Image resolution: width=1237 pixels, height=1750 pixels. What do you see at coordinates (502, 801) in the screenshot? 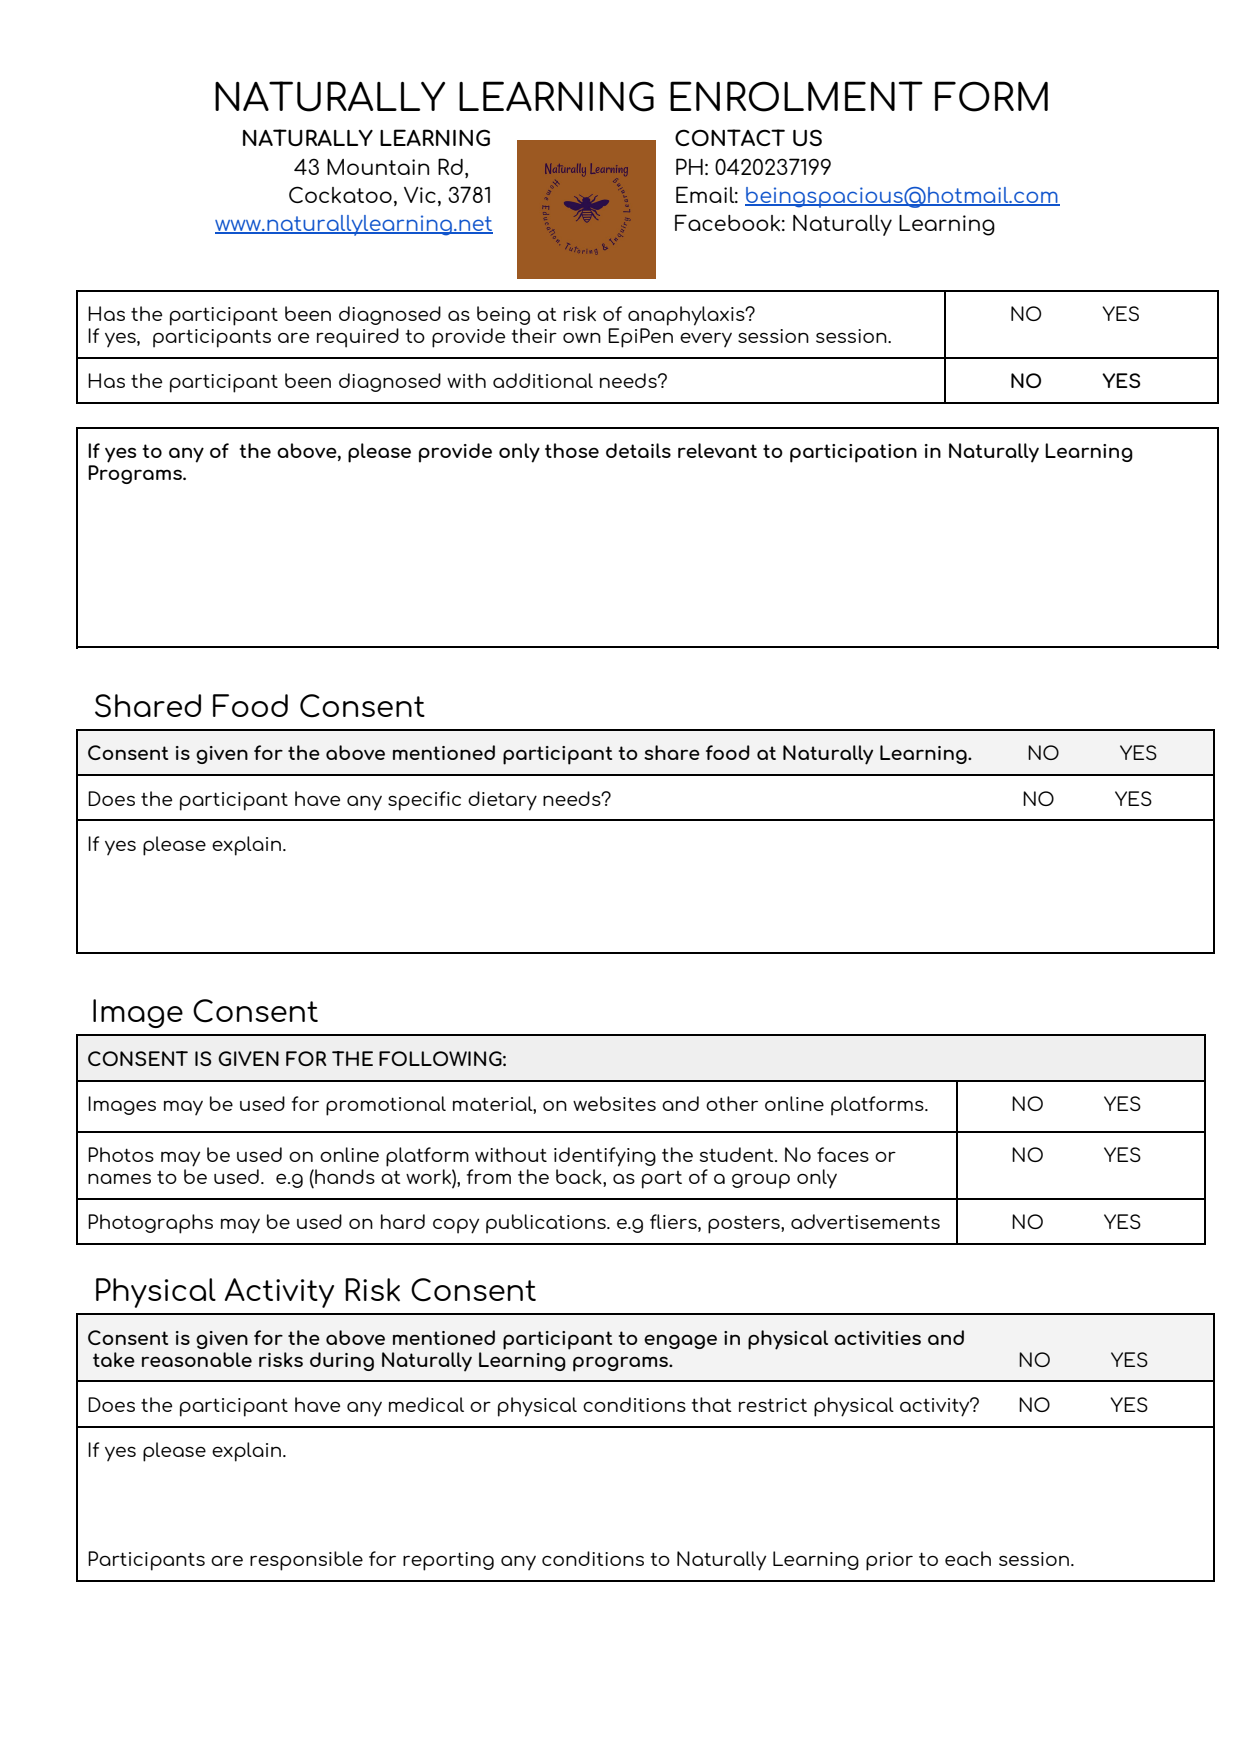
I see `dietary` at bounding box center [502, 801].
